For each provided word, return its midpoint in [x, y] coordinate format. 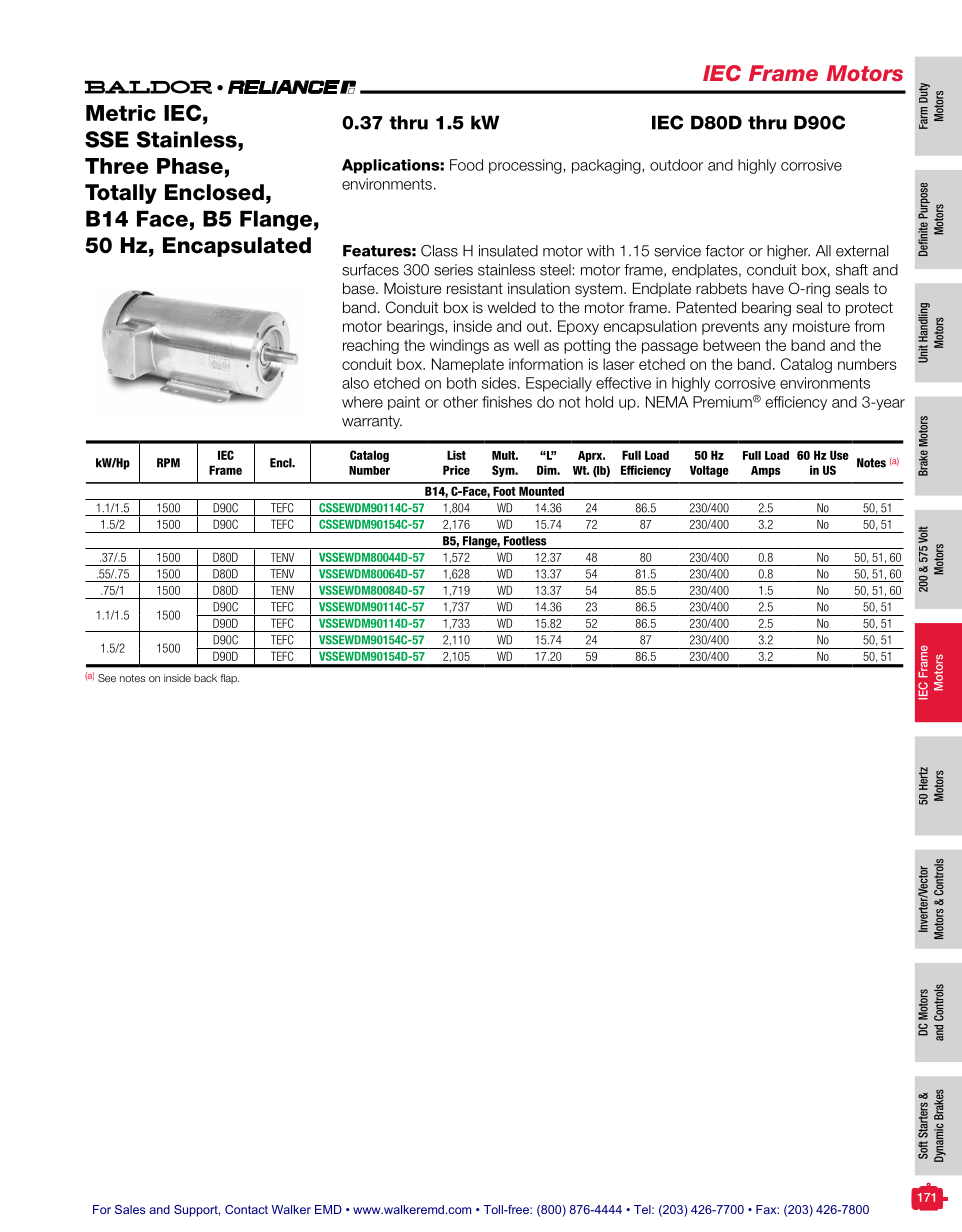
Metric [121, 113]
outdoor [676, 165]
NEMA [667, 402]
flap [229, 679]
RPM [168, 463]
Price [456, 470]
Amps [766, 471]
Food [466, 165]
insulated [508, 251]
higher [788, 252]
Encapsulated [237, 247]
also [355, 383]
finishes [507, 402]
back [205, 678]
